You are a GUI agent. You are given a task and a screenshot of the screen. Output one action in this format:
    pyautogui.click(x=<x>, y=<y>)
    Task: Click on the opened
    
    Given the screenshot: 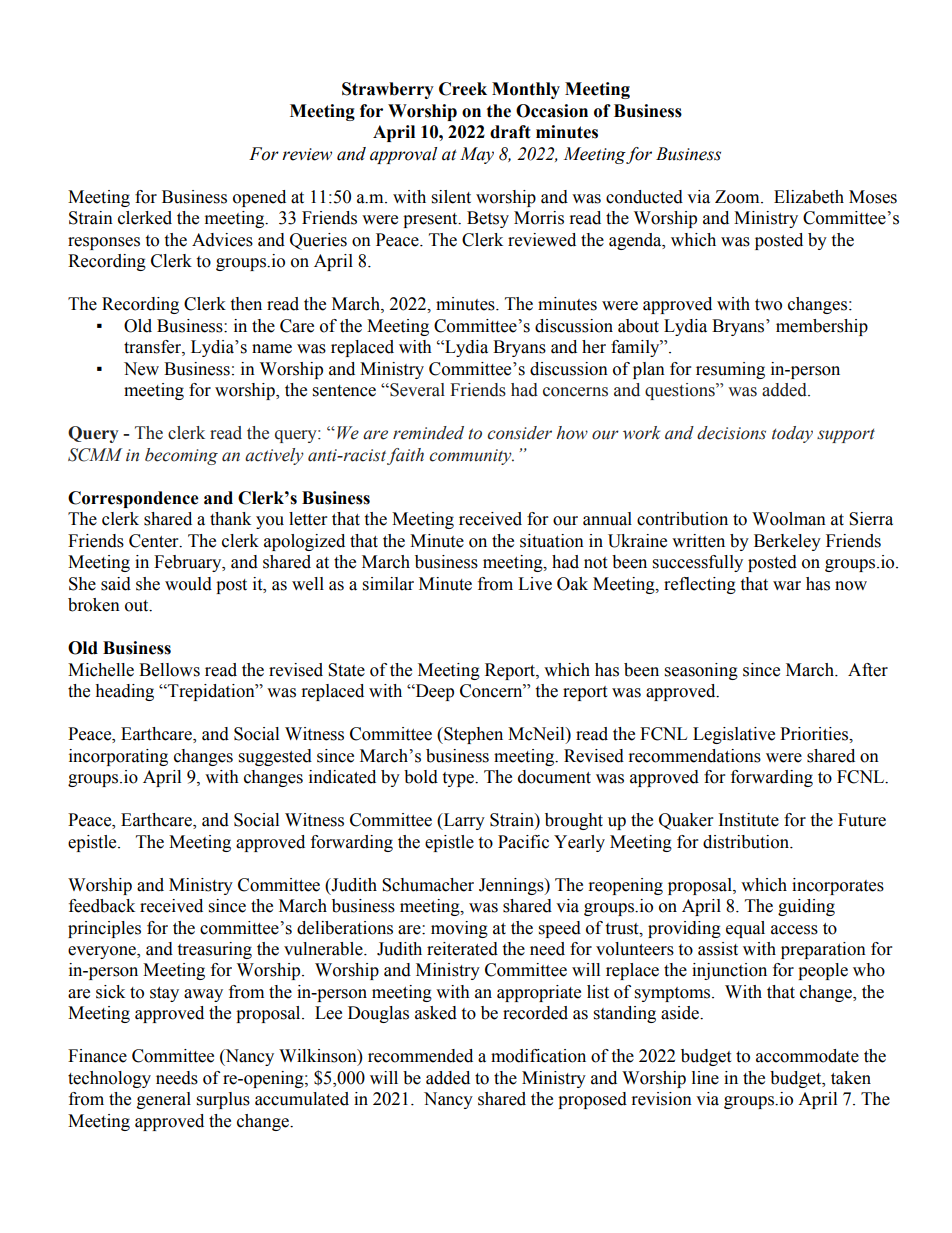 What is the action you would take?
    pyautogui.click(x=259, y=198)
